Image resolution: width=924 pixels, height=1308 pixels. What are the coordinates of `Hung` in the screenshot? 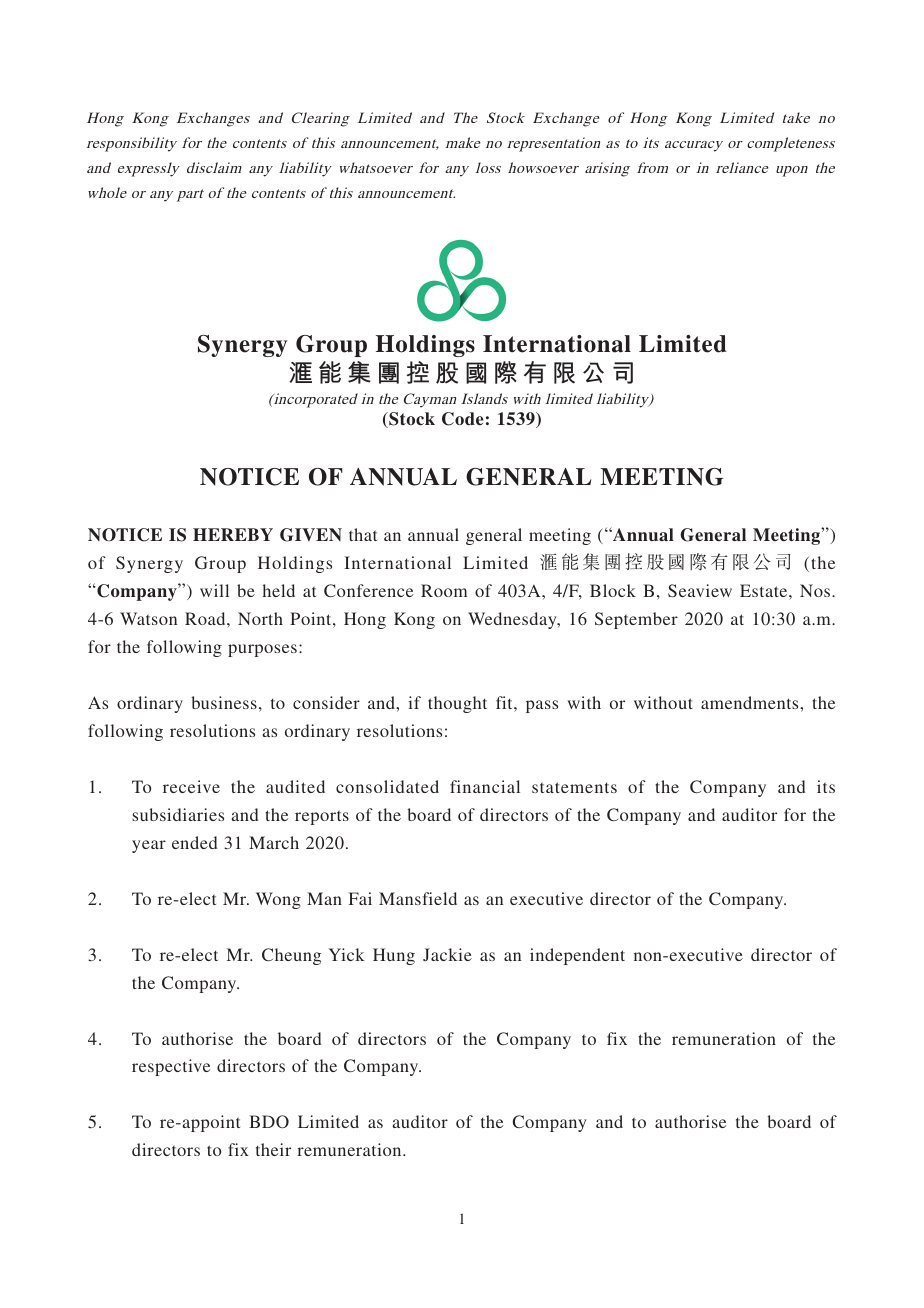 It's located at (394, 956).
